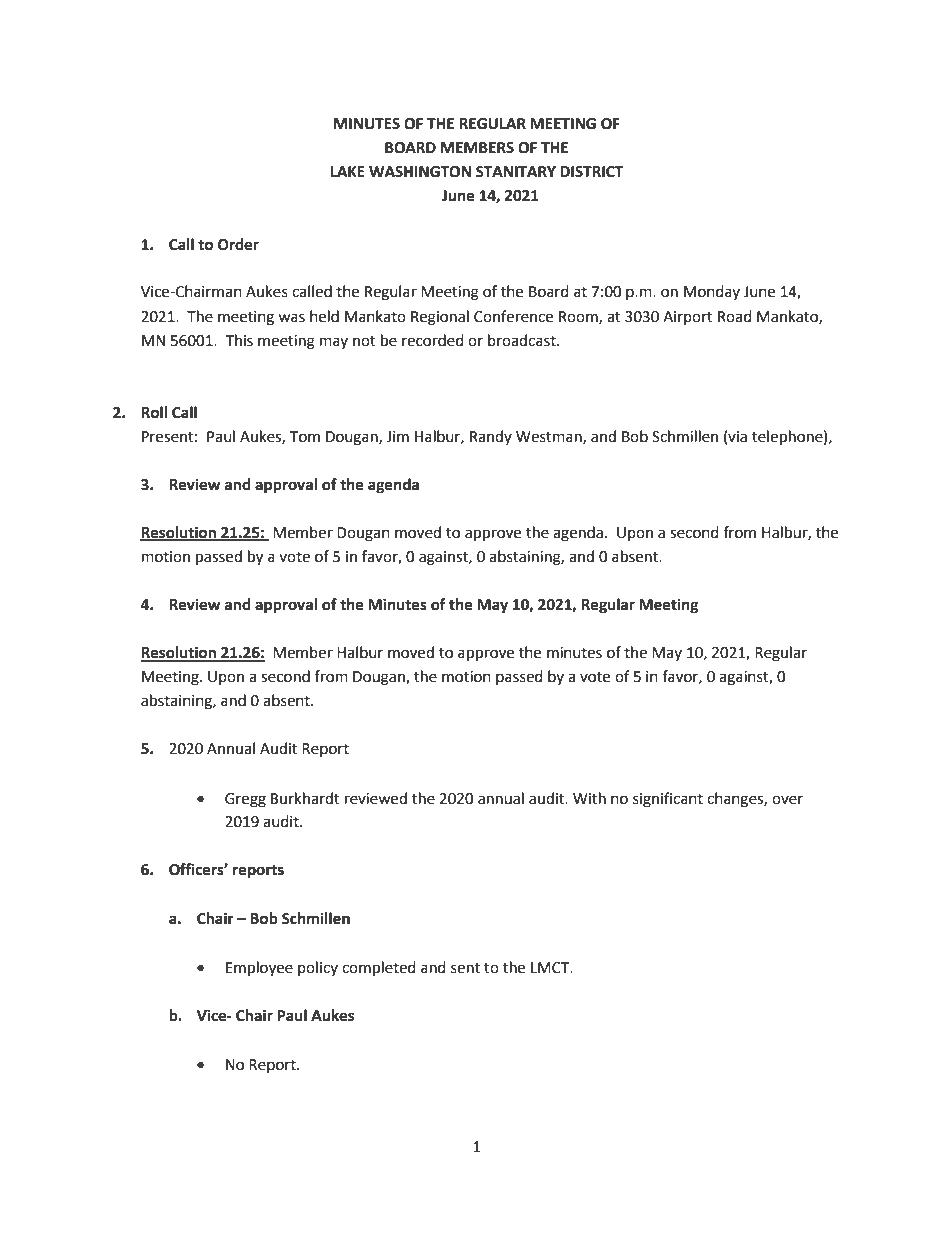 The image size is (952, 1233). Describe the element at coordinates (589, 798) in the screenshot. I see `With` at that location.
